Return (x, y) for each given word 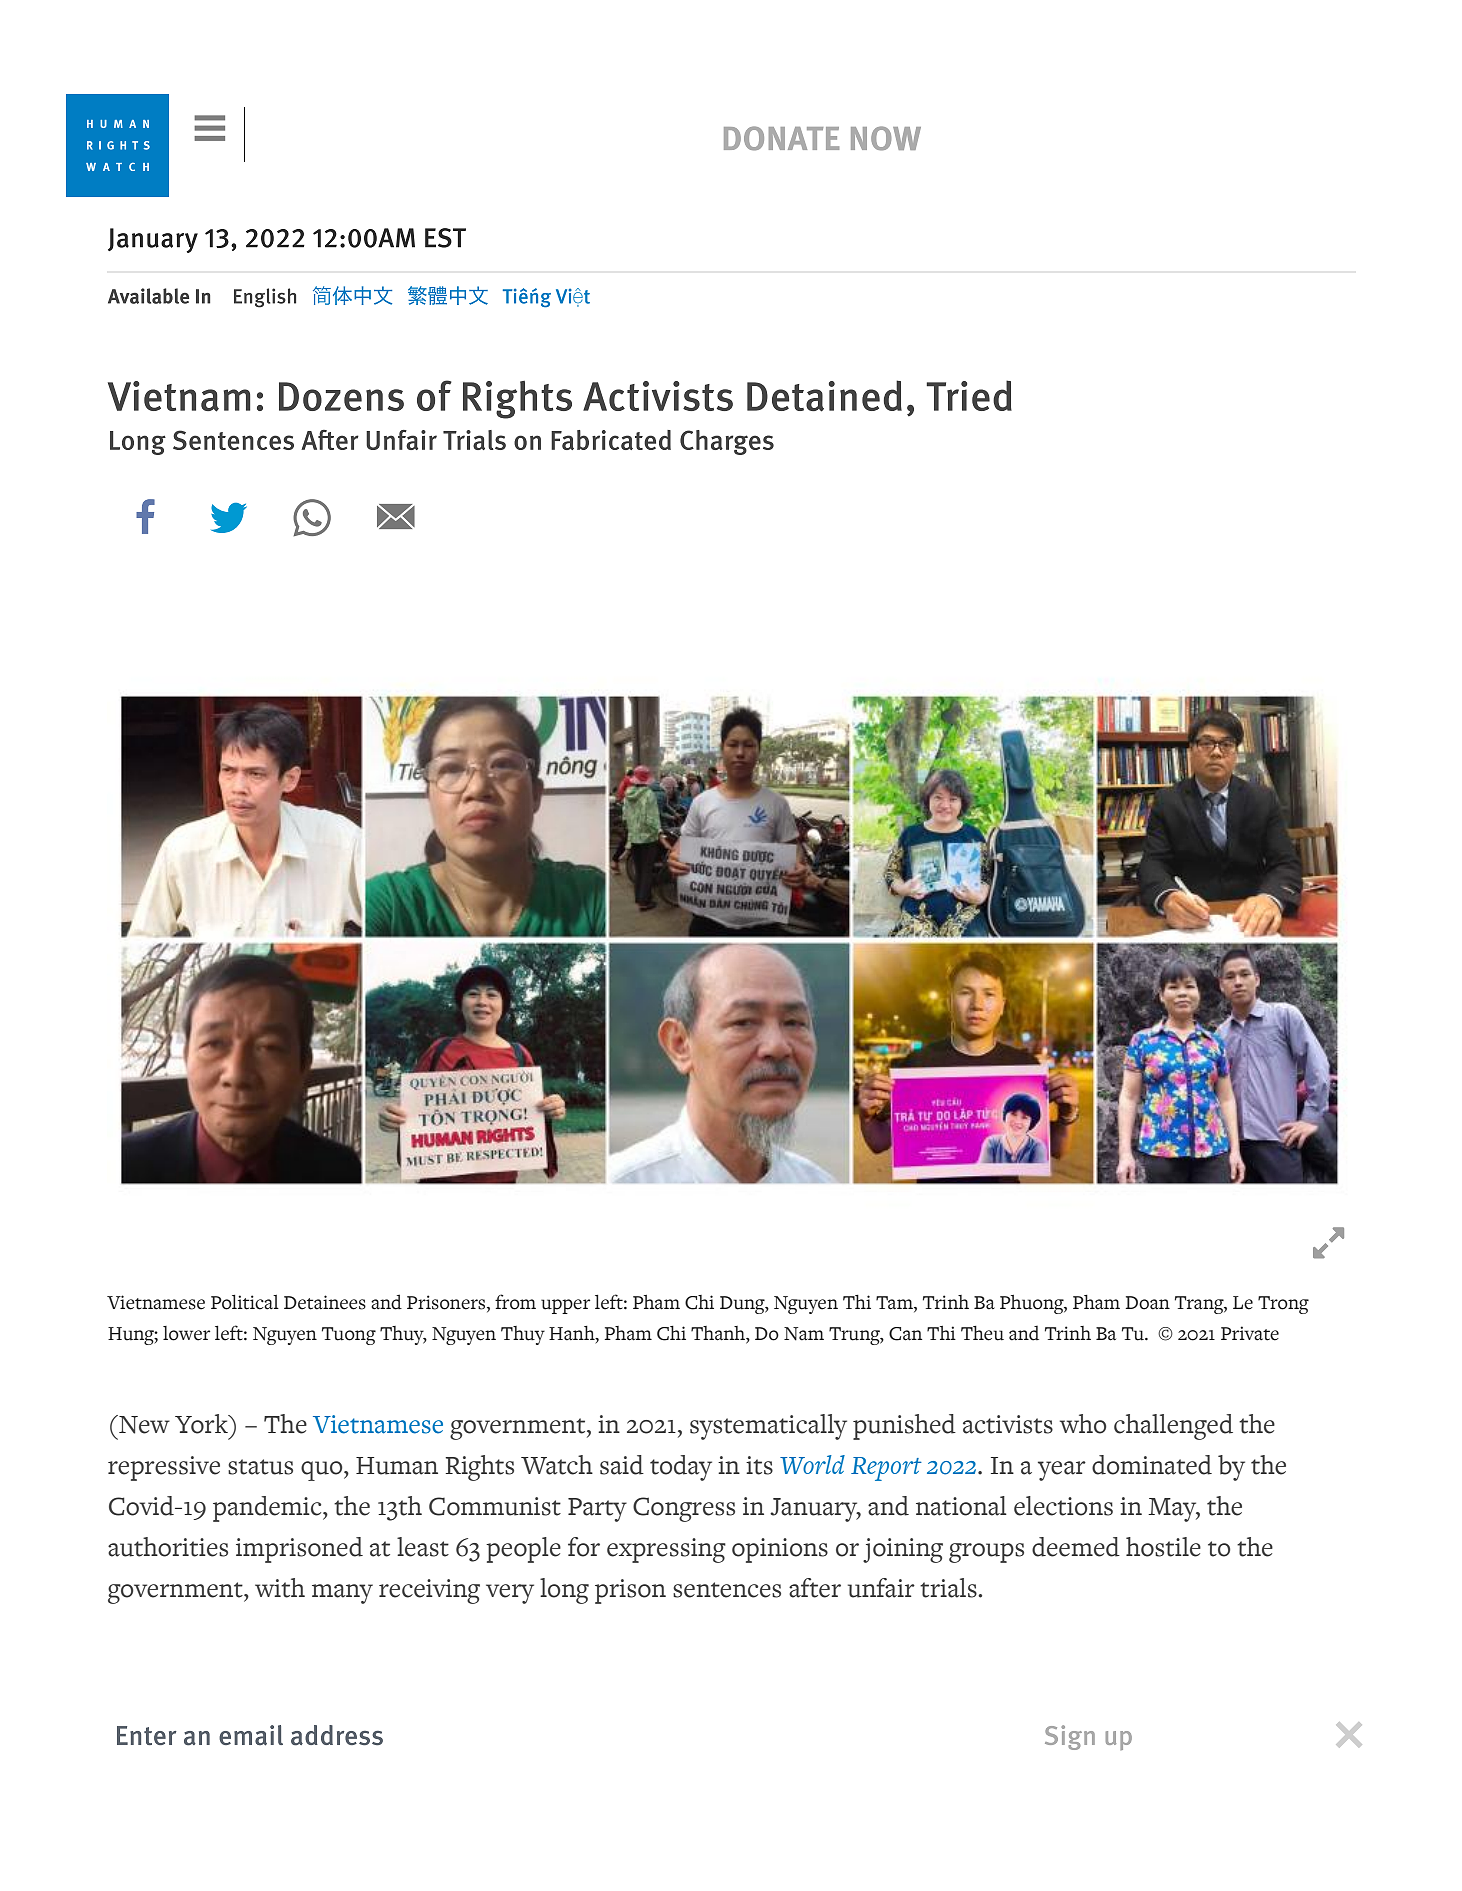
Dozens (341, 396)
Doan (1147, 1303)
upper (565, 1306)
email (251, 1735)
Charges (727, 442)
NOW (886, 138)
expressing (666, 1550)
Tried (969, 395)
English (265, 298)
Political (245, 1302)
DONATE (781, 138)
